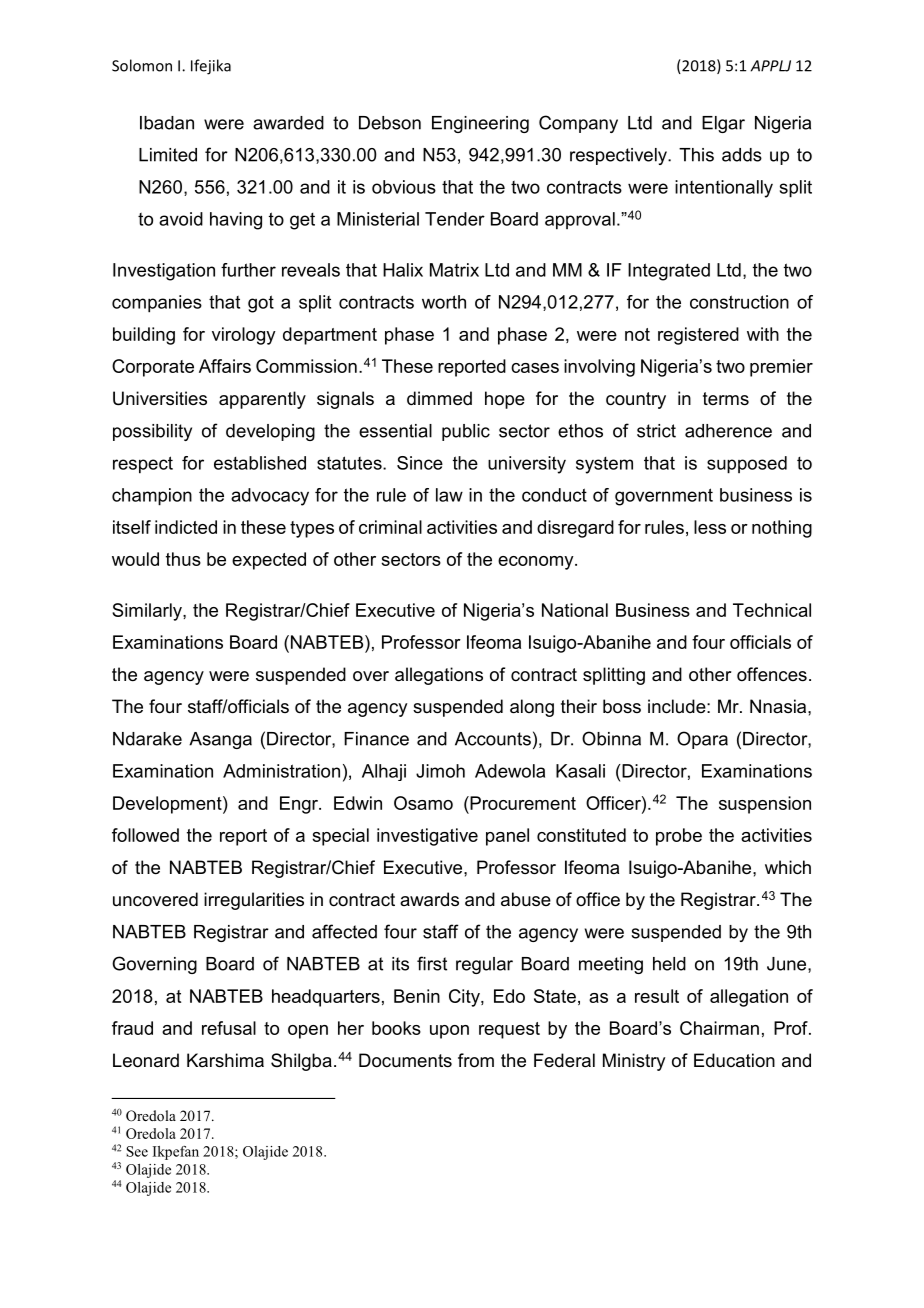  What do you see at coordinates (698, 336) in the document?
I see `registered` at bounding box center [698, 336].
